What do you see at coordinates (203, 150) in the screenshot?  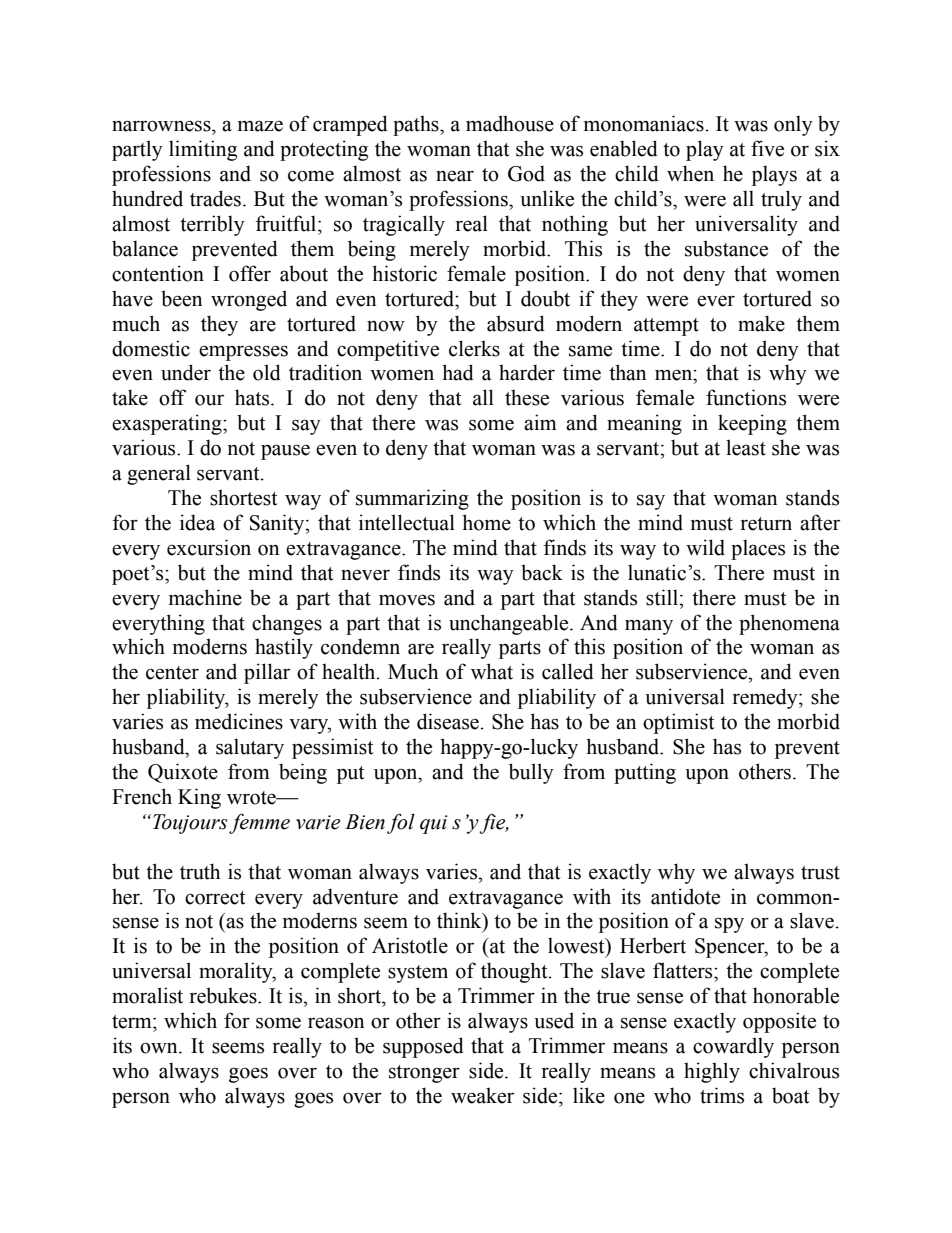 I see `limiting` at bounding box center [203, 150].
